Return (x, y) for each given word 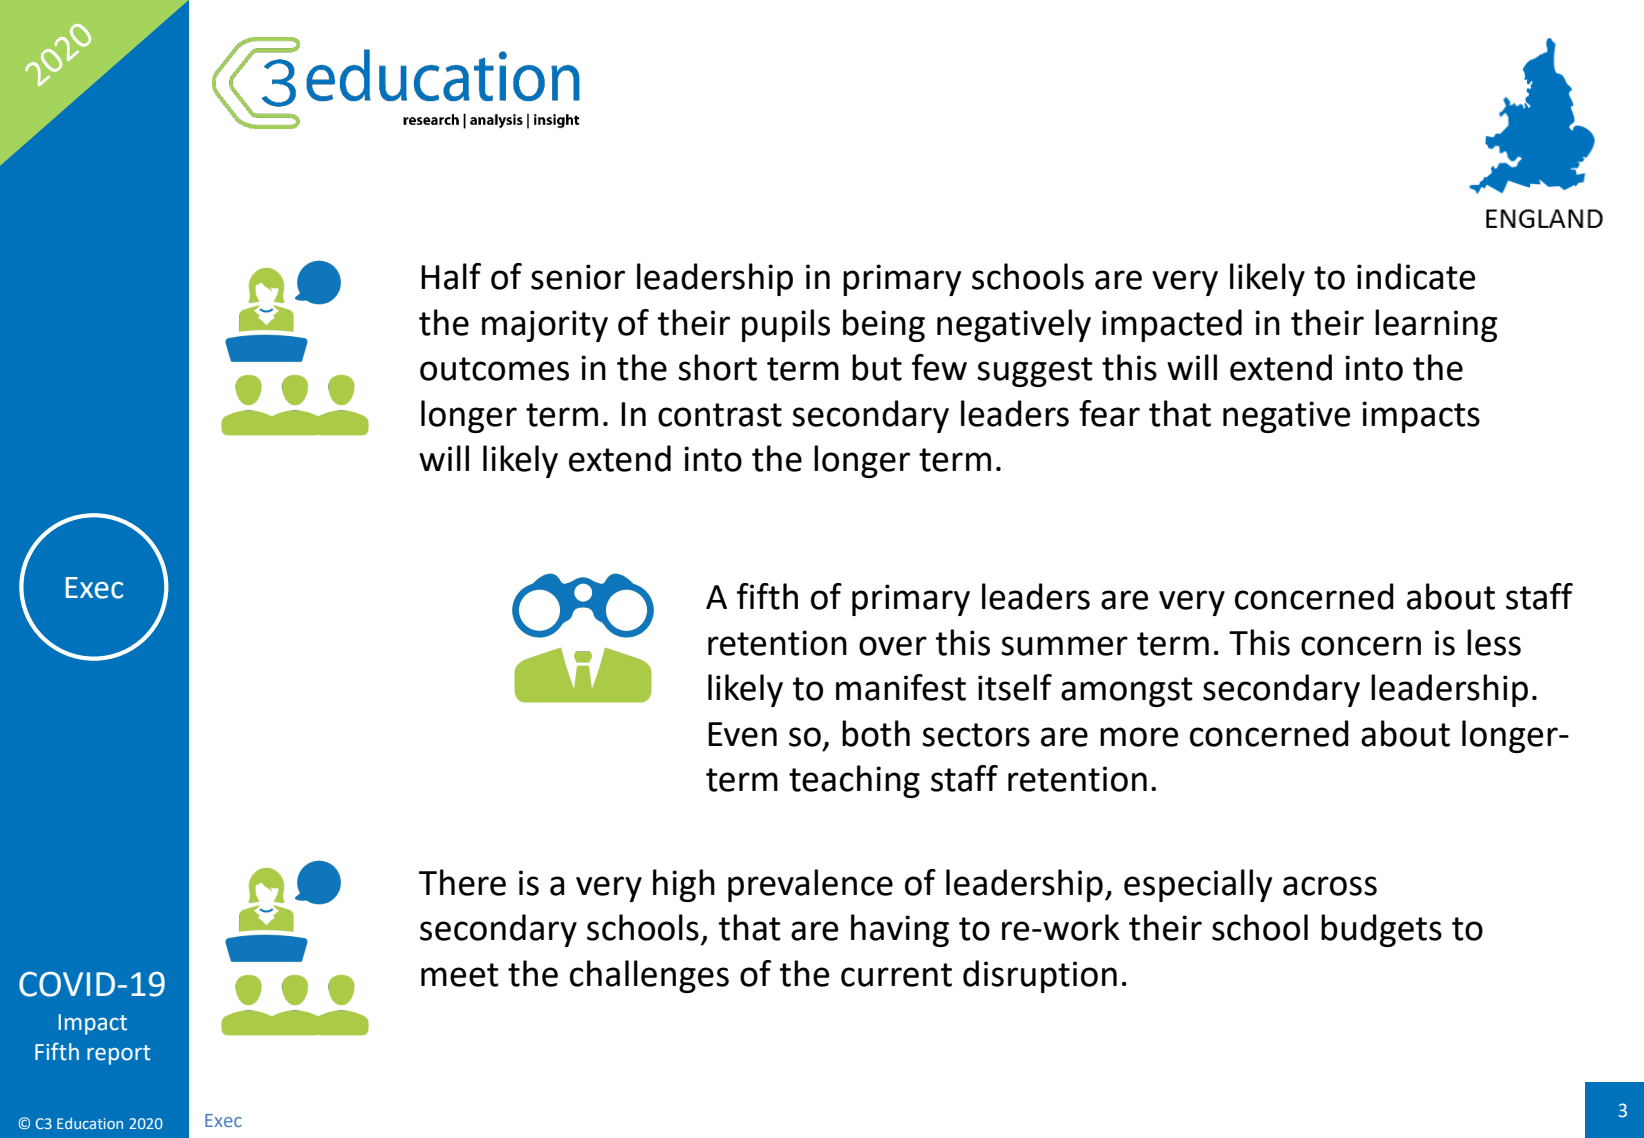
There (462, 882)
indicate (1416, 276)
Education (90, 1123)
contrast (720, 415)
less (1494, 642)
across (1330, 886)
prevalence (810, 885)
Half (451, 276)
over (893, 646)
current (896, 975)
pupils (786, 325)
